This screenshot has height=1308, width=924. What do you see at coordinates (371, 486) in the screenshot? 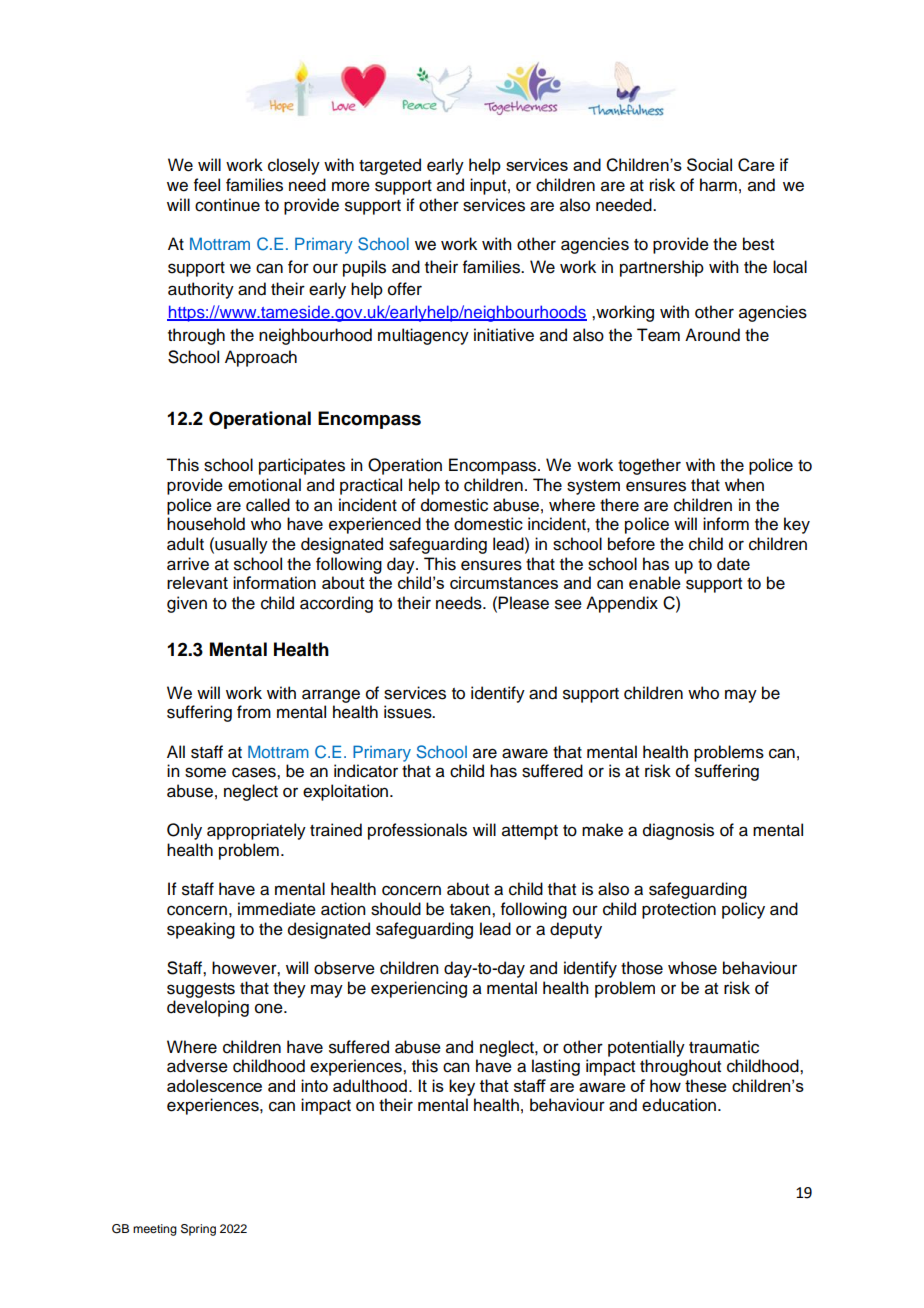
I see `practical` at bounding box center [371, 486].
